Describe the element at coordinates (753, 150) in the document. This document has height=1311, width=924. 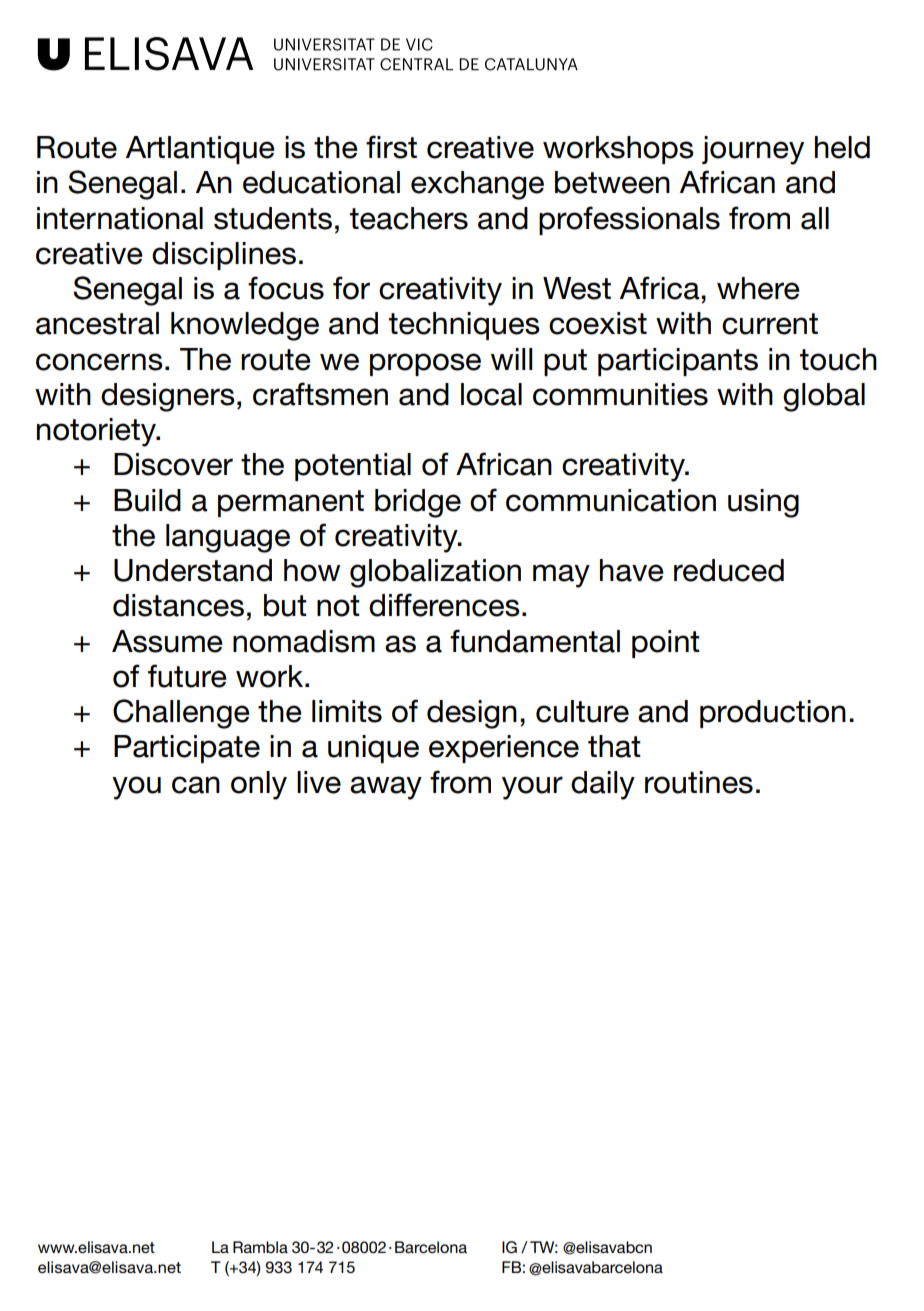
I see `journey` at that location.
